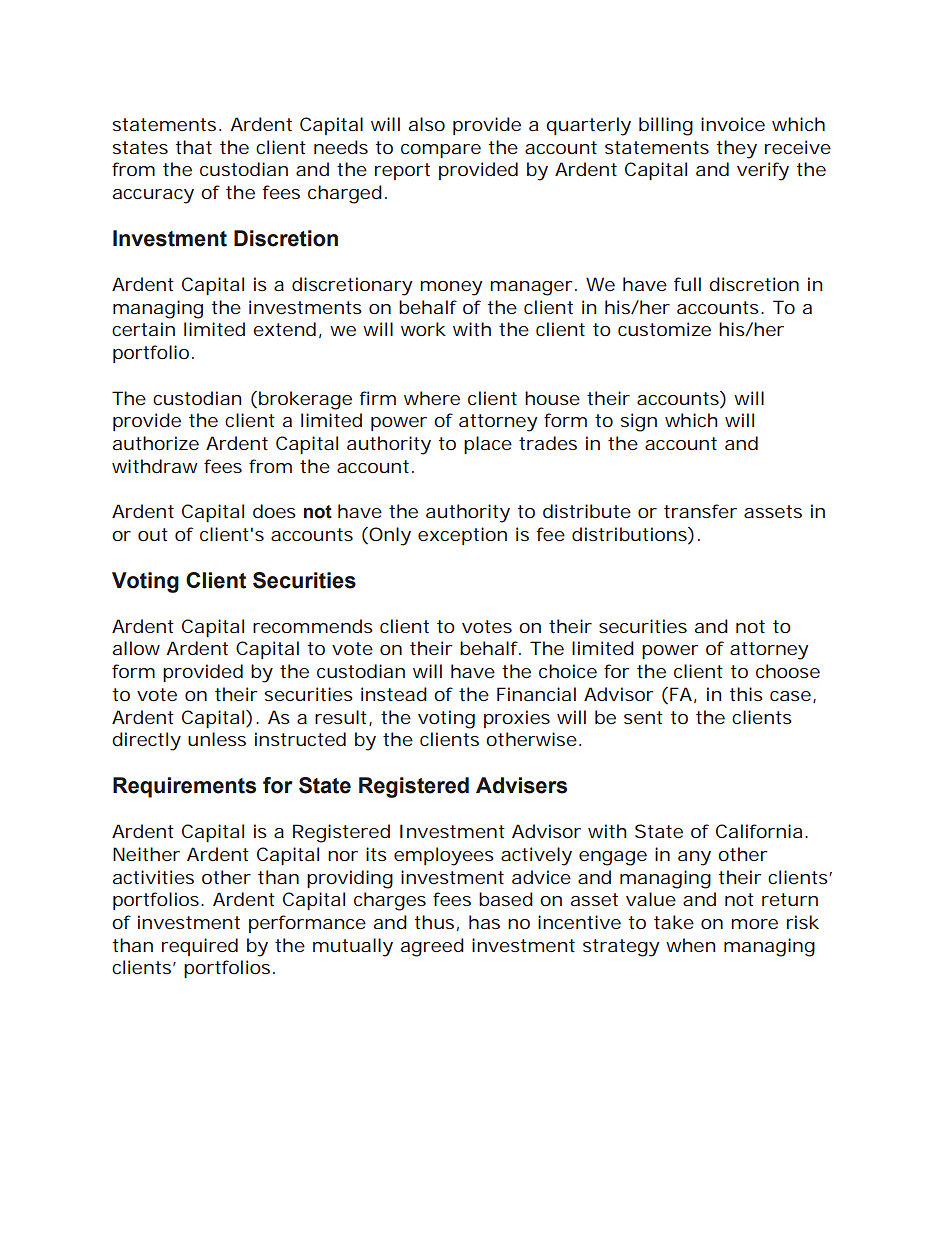 This page has height=1233, width=952. I want to click on that, so click(193, 147).
